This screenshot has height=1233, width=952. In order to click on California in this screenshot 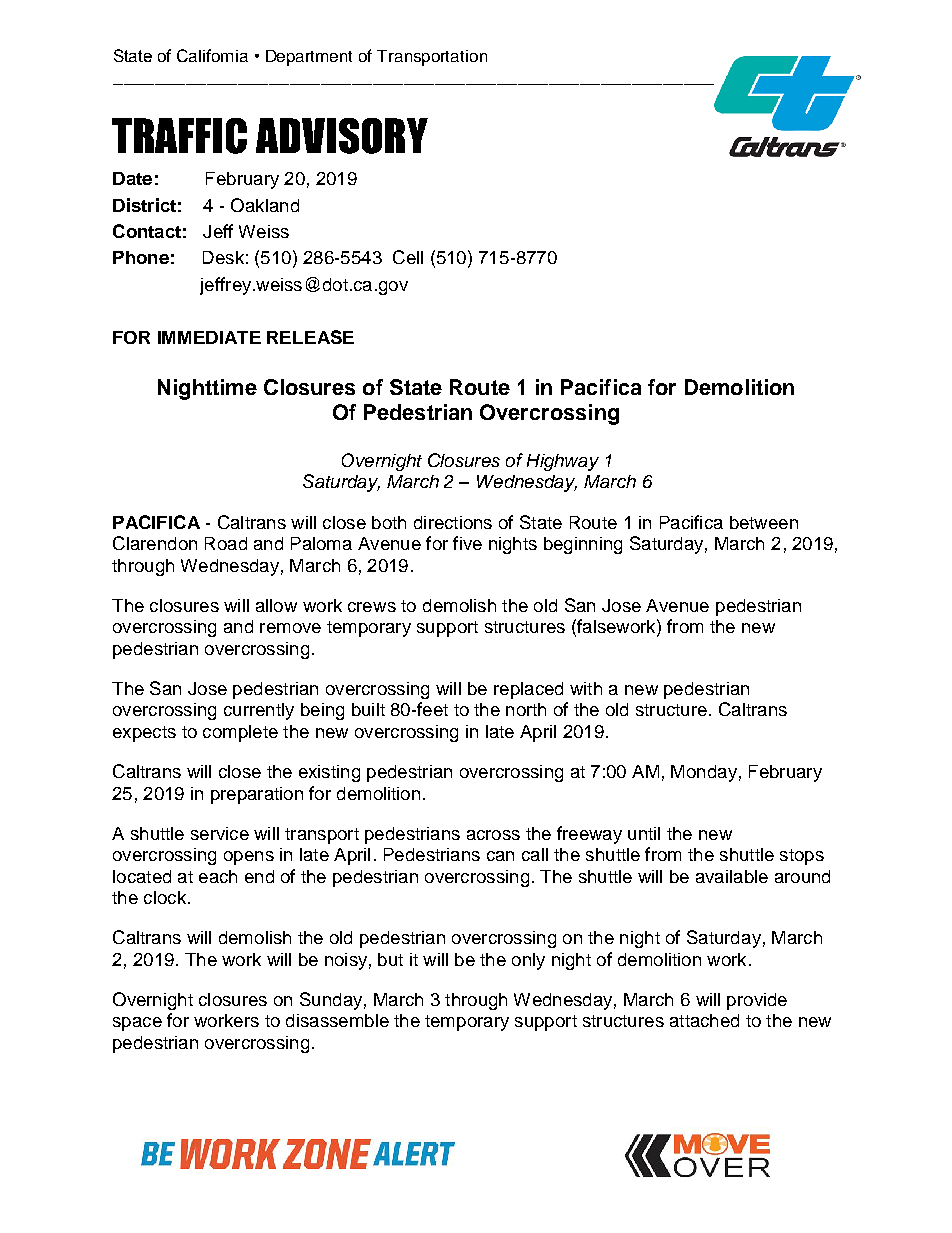, I will do `click(212, 55)`.
